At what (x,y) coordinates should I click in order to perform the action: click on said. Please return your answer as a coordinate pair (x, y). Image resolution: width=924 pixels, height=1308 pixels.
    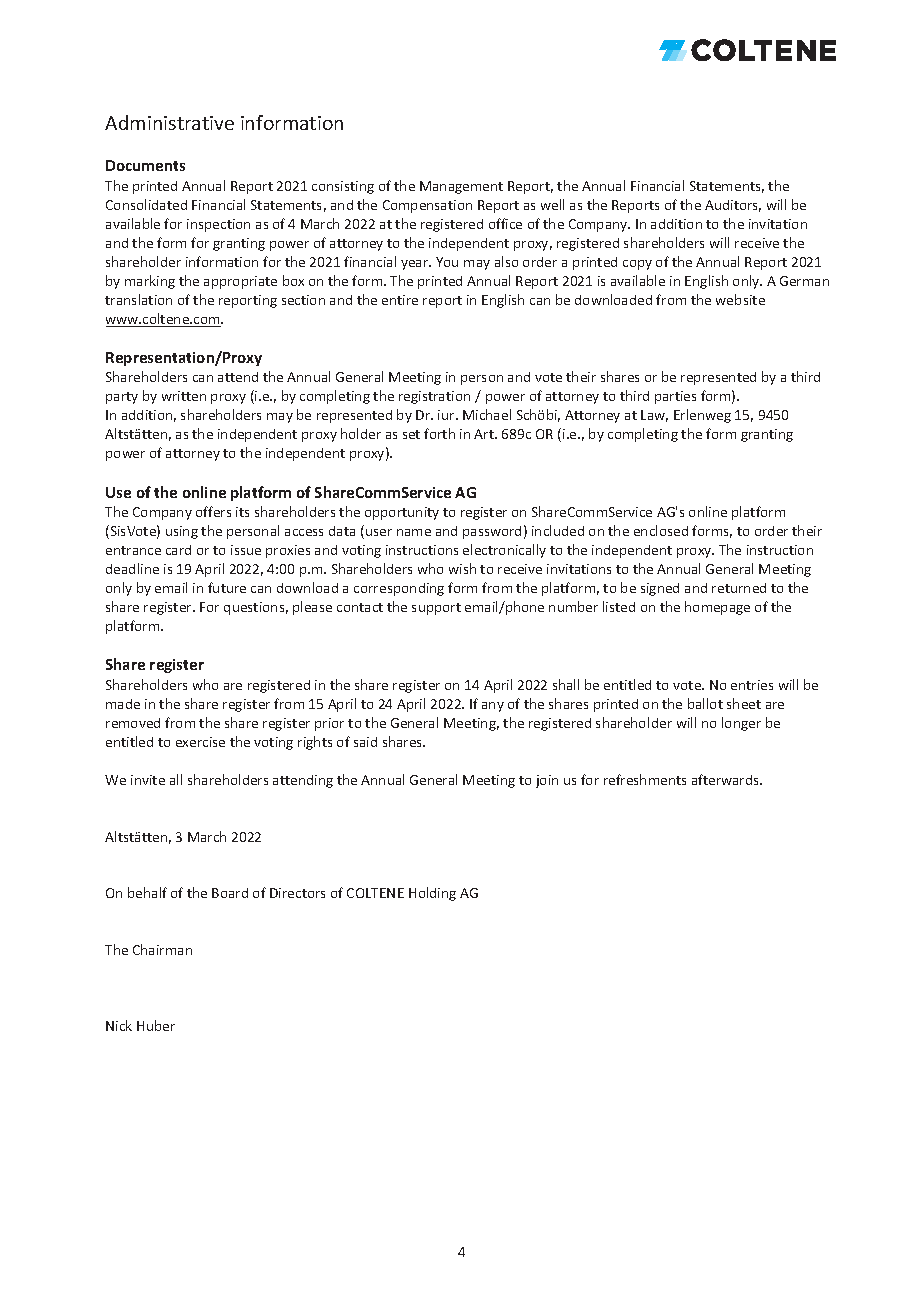
    Looking at the image, I should click on (365, 742).
